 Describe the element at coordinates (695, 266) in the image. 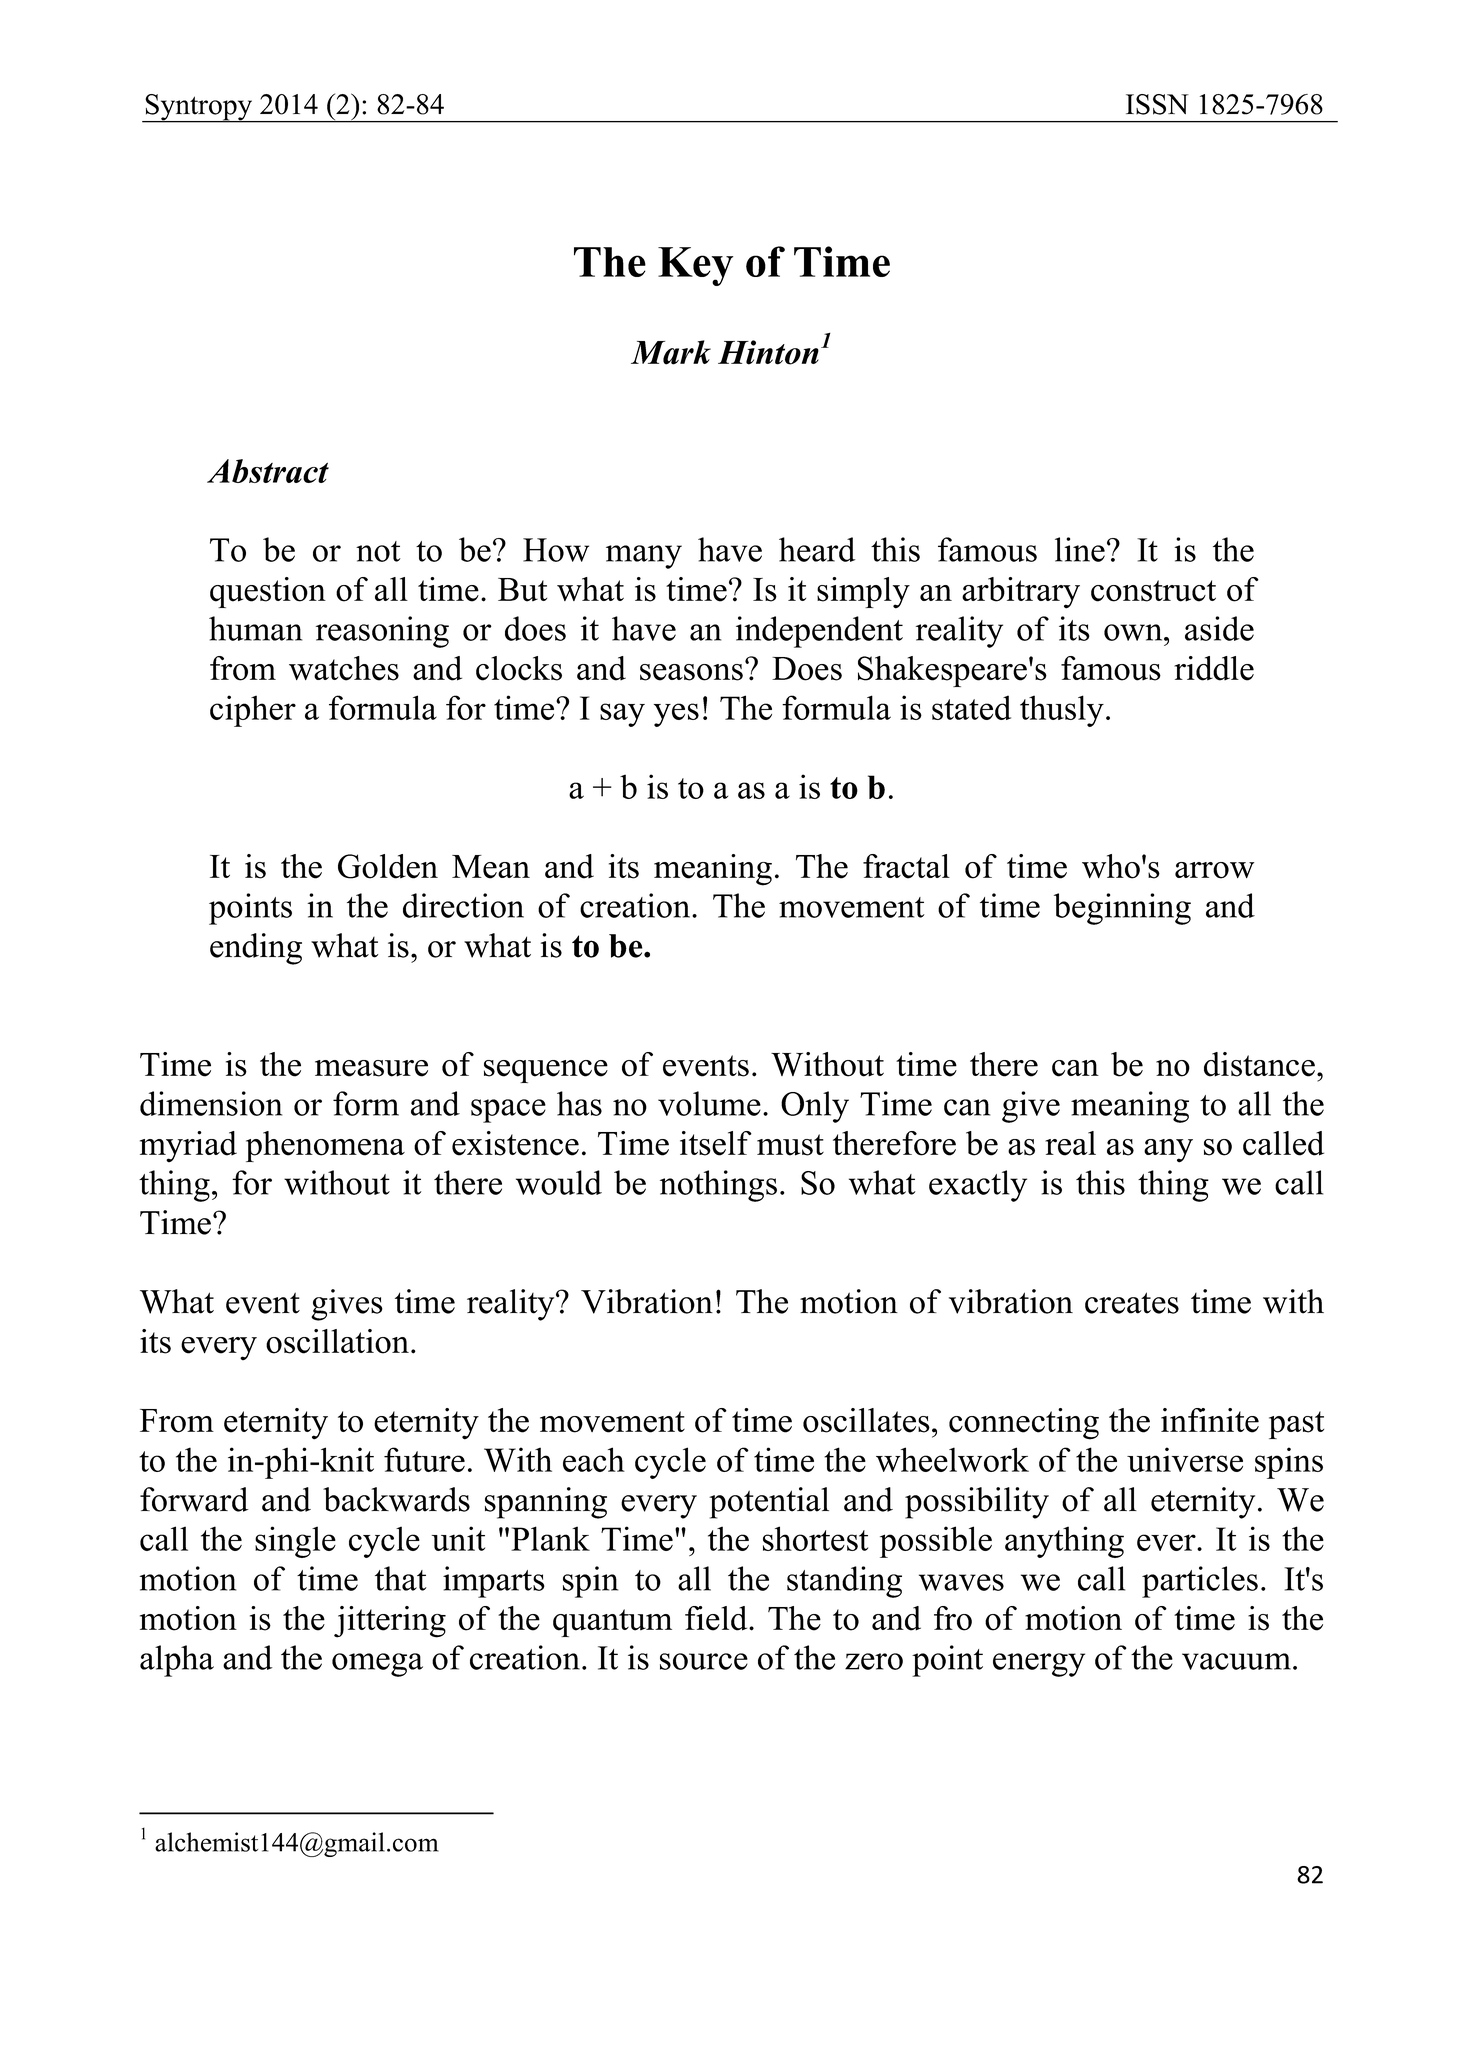

I see `Key` at that location.
